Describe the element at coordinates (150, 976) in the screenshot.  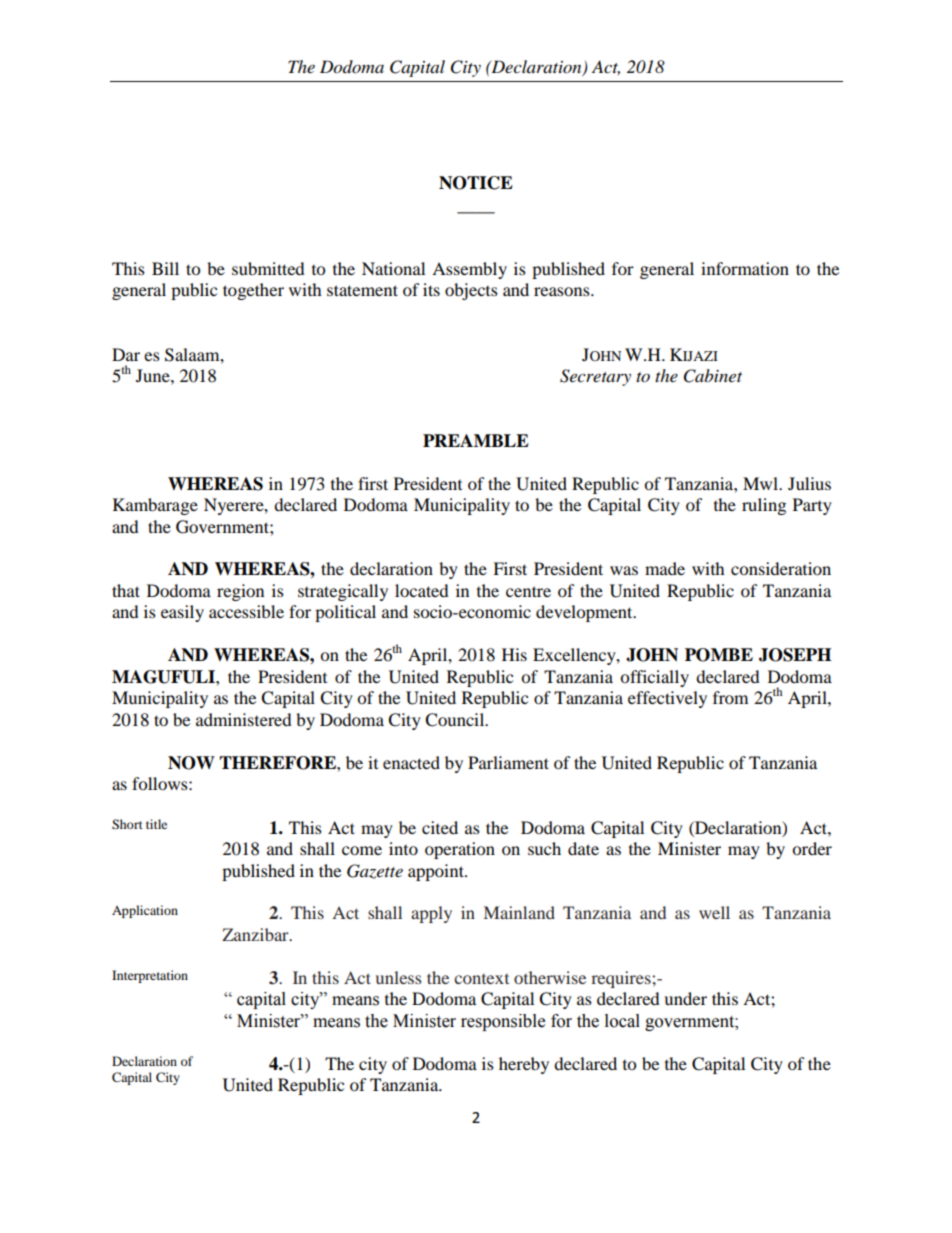
I see `Interpretation` at that location.
